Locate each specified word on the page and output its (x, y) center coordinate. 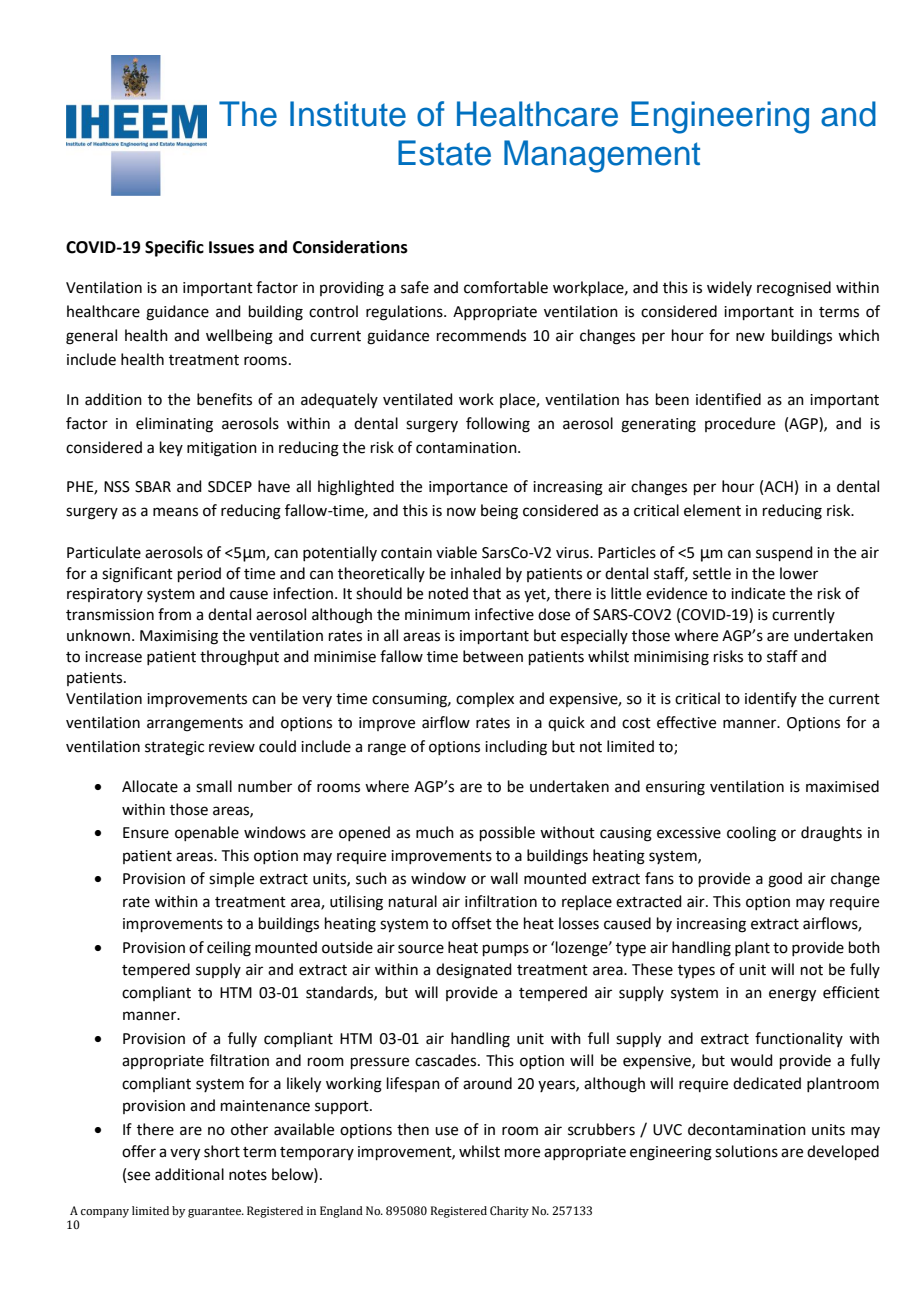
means (175, 512)
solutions (746, 1151)
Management (602, 156)
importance (468, 488)
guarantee (216, 1212)
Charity (509, 1212)
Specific (174, 248)
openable (207, 833)
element (712, 510)
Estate (444, 153)
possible (507, 833)
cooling (751, 834)
